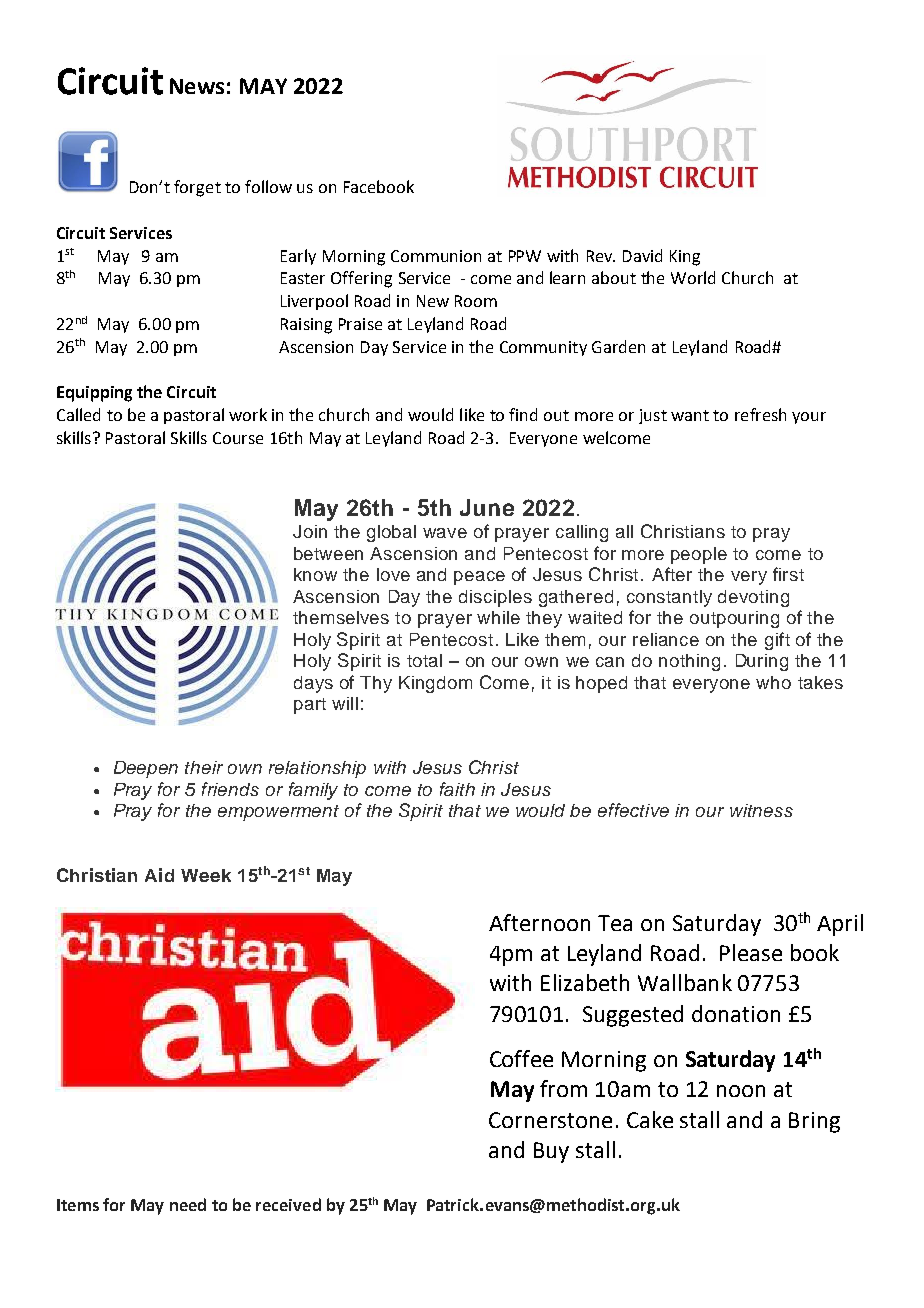 The image size is (924, 1308). I want to click on During, so click(762, 662).
